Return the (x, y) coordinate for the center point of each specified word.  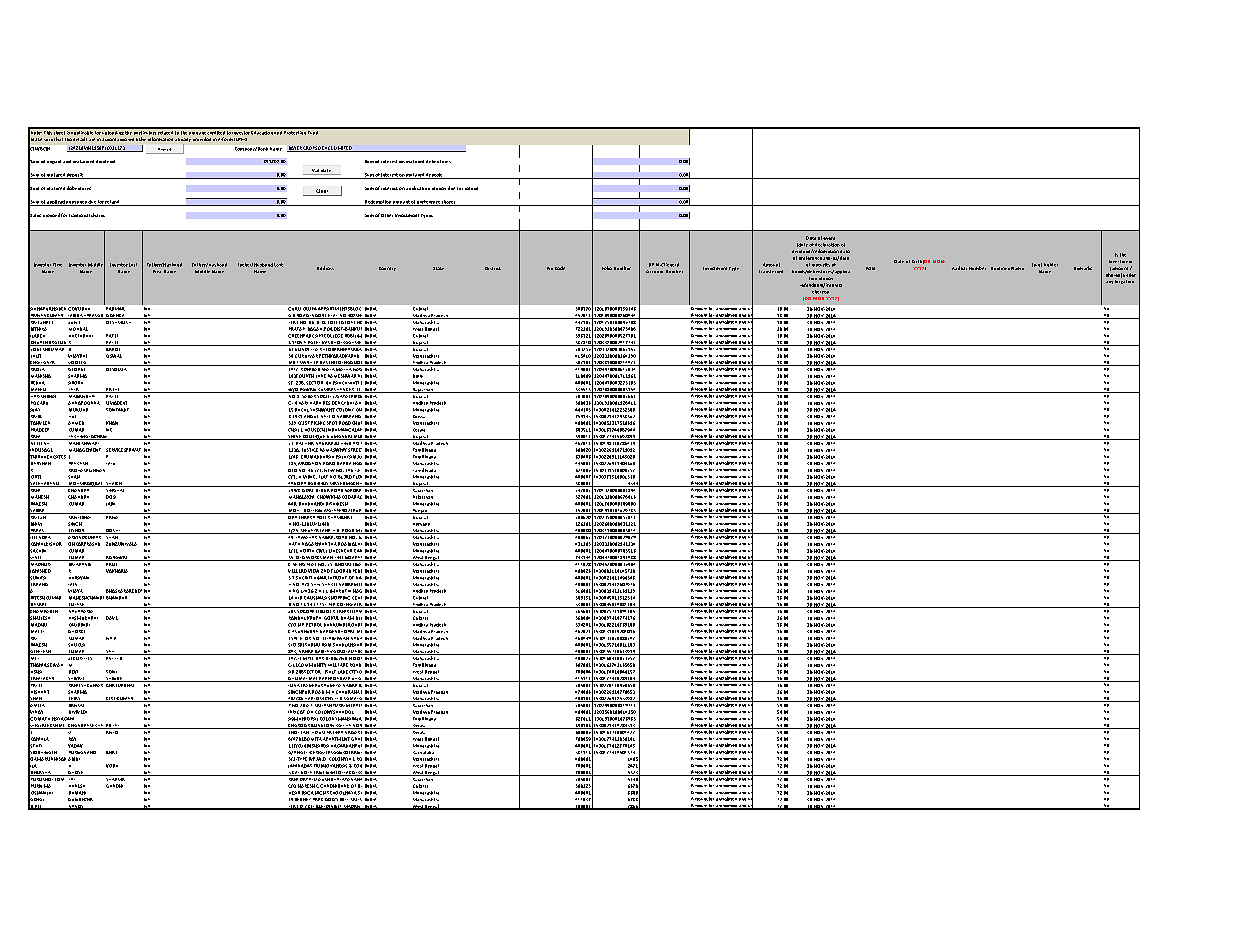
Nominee (1000, 268)
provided (202, 139)
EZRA (371, 766)
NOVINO (428, 437)
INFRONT (337, 578)
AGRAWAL (117, 558)
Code (560, 268)
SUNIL (74, 321)
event (829, 238)
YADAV (75, 746)
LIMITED (343, 149)
